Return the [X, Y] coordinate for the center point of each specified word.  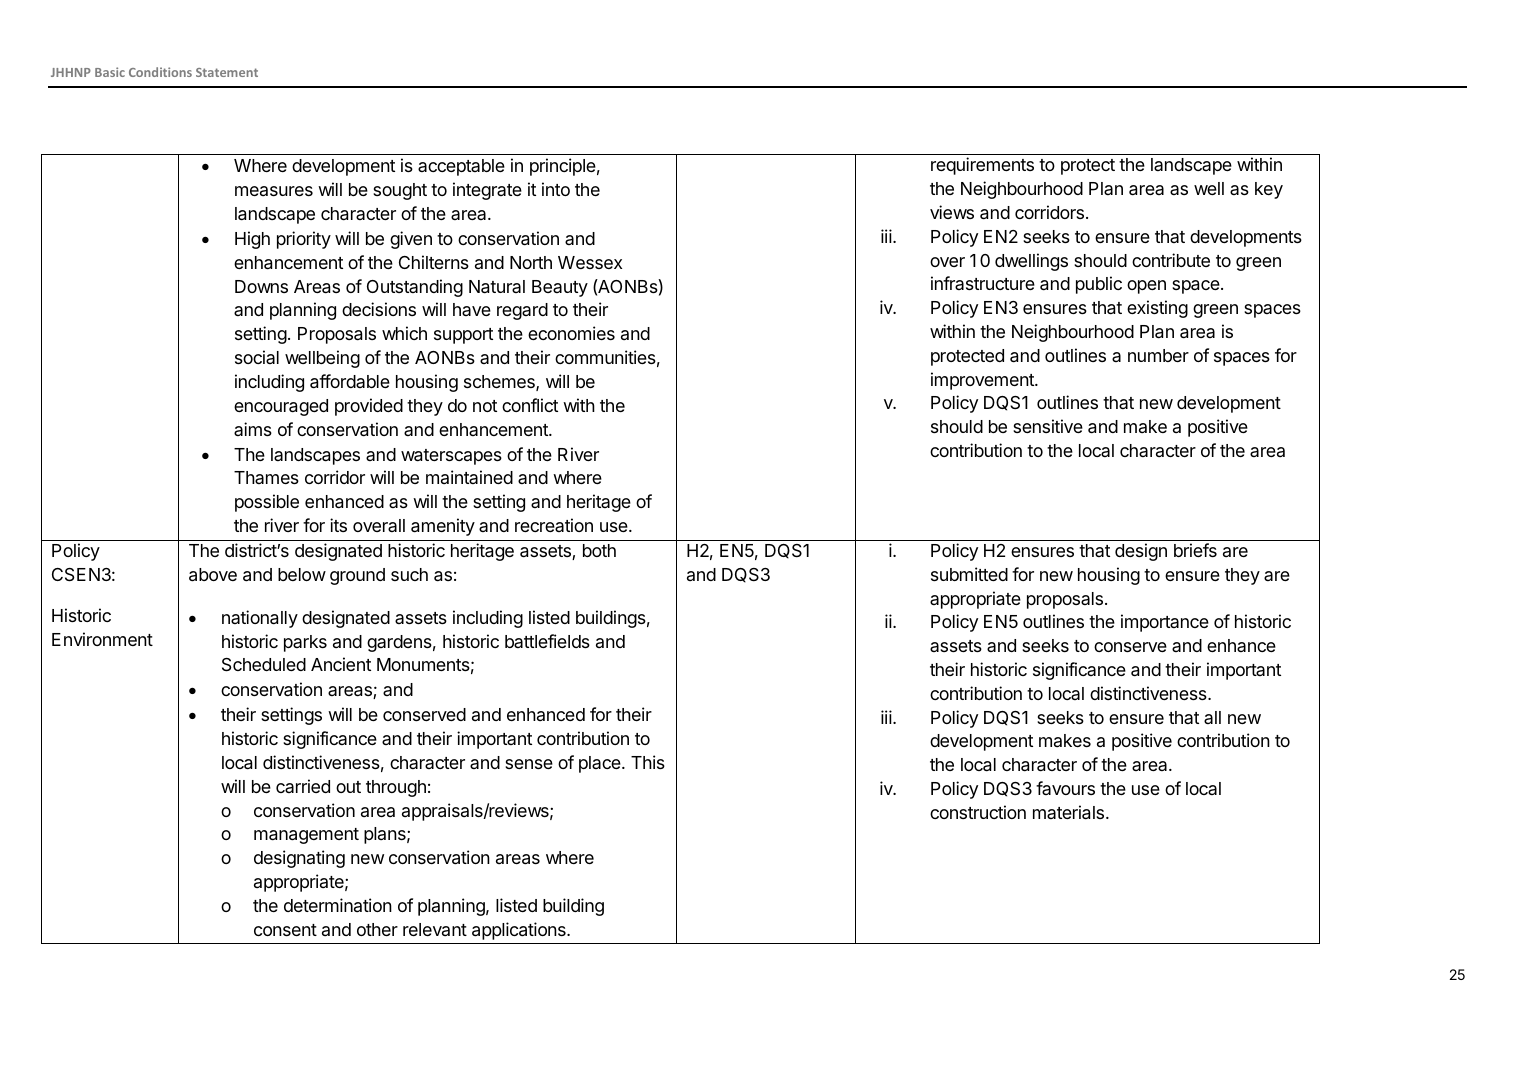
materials [1068, 812]
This [648, 762]
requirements [982, 166]
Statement [227, 72]
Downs [261, 286]
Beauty [560, 288]
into [556, 189]
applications [520, 931]
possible [267, 503]
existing [1157, 309]
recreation [554, 525]
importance [1165, 623]
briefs [1195, 550]
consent [285, 930]
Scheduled [264, 665]
